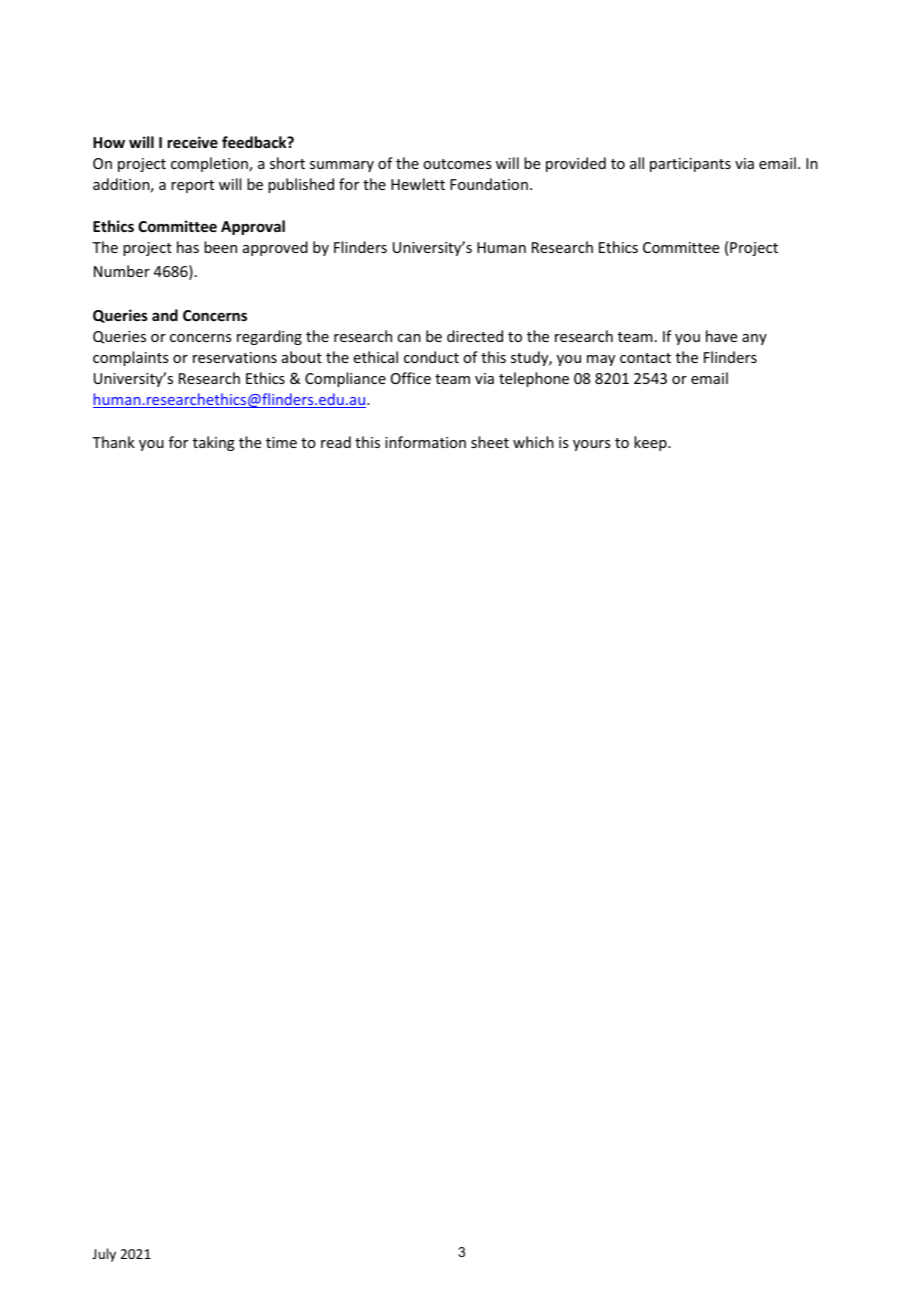 This page has width=924, height=1307. What do you see at coordinates (591, 445) in the page?
I see `yours` at bounding box center [591, 445].
